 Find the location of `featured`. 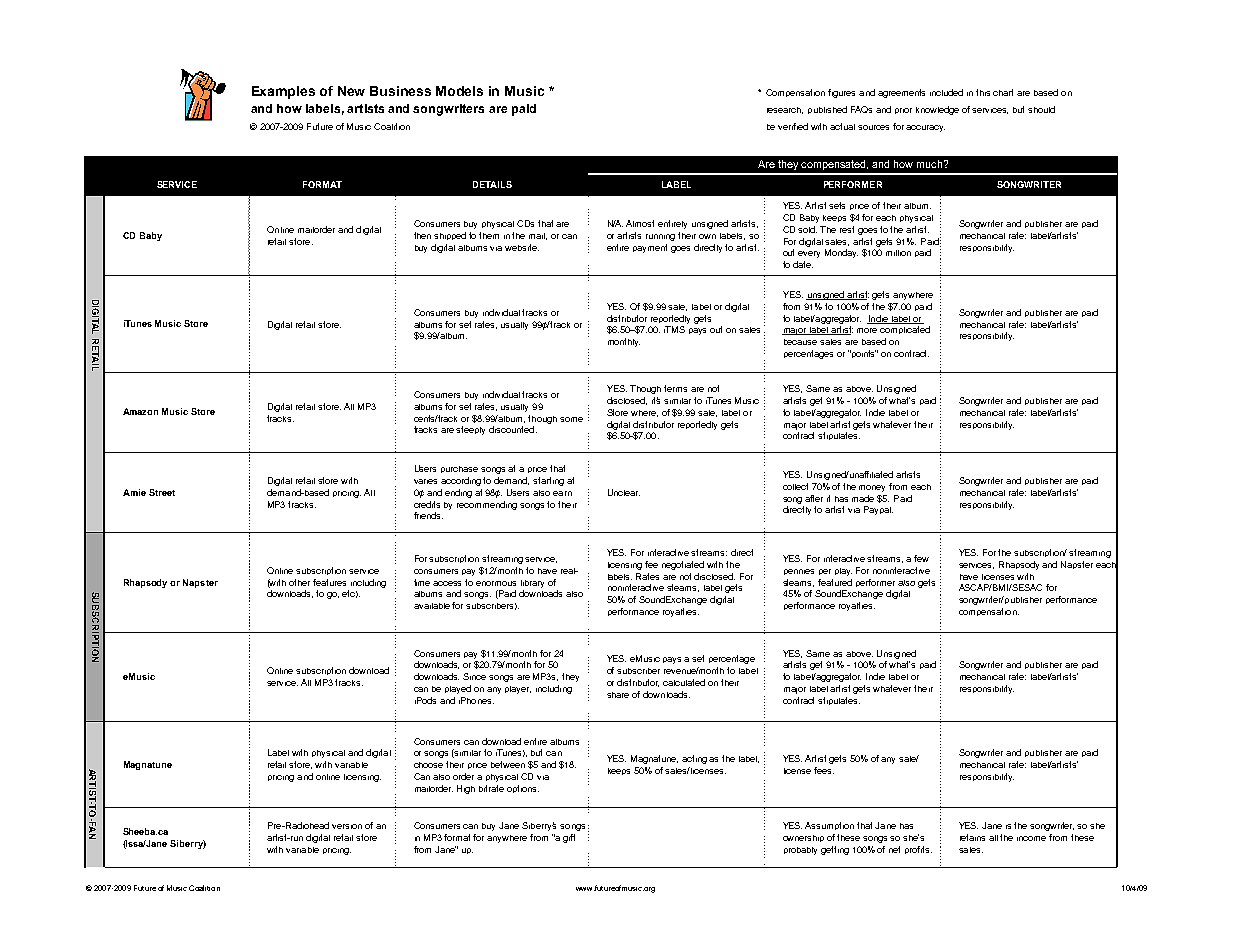

featured is located at coordinates (835, 582).
